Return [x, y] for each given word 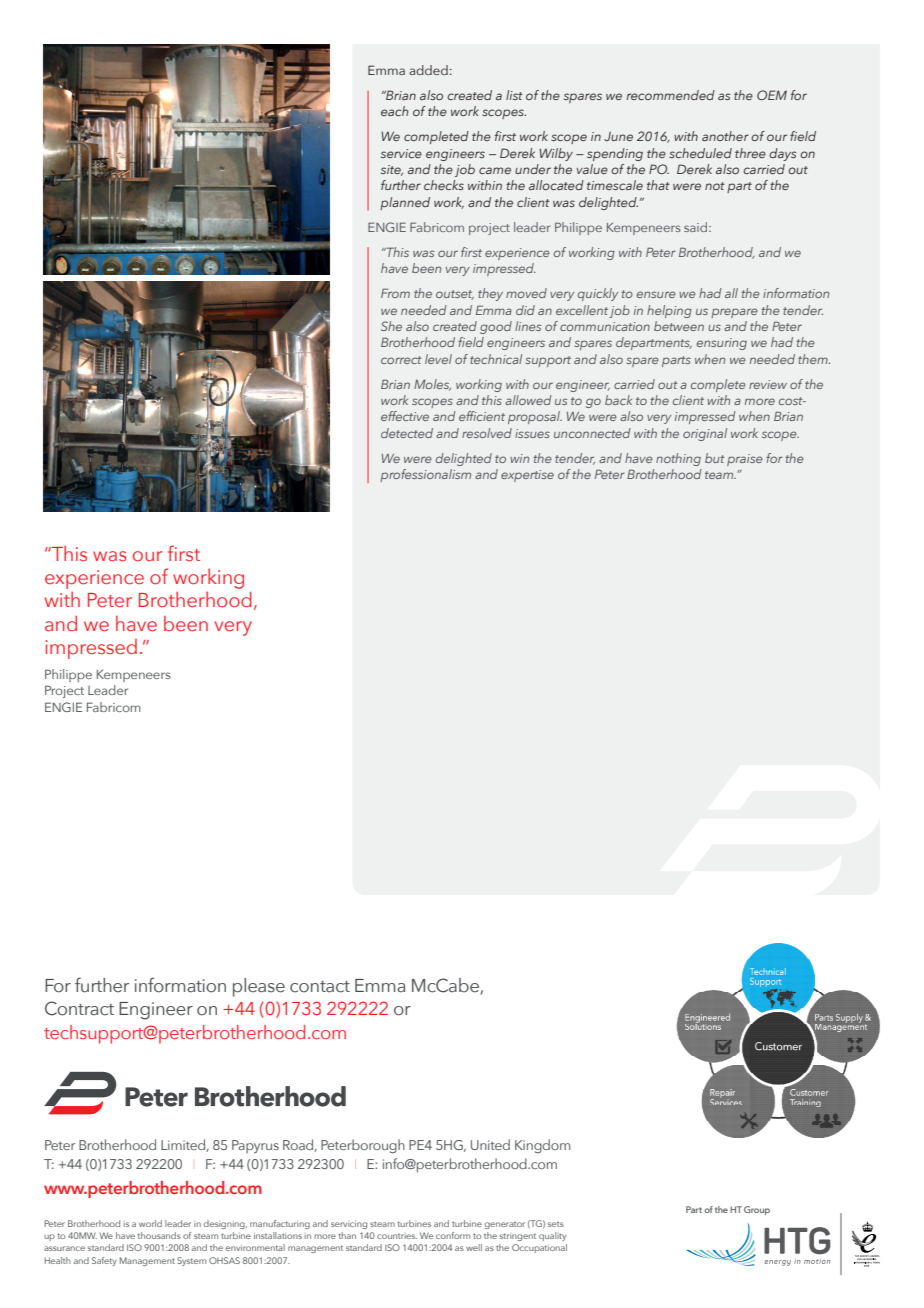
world [150, 1223]
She [391, 326]
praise [745, 460]
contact [320, 987]
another [725, 136]
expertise [527, 476]
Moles [432, 385]
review [768, 384]
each [395, 111]
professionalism [425, 475]
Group [757, 1210]
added [428, 70]
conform [453, 1235]
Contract [79, 1008]
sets [556, 1224]
